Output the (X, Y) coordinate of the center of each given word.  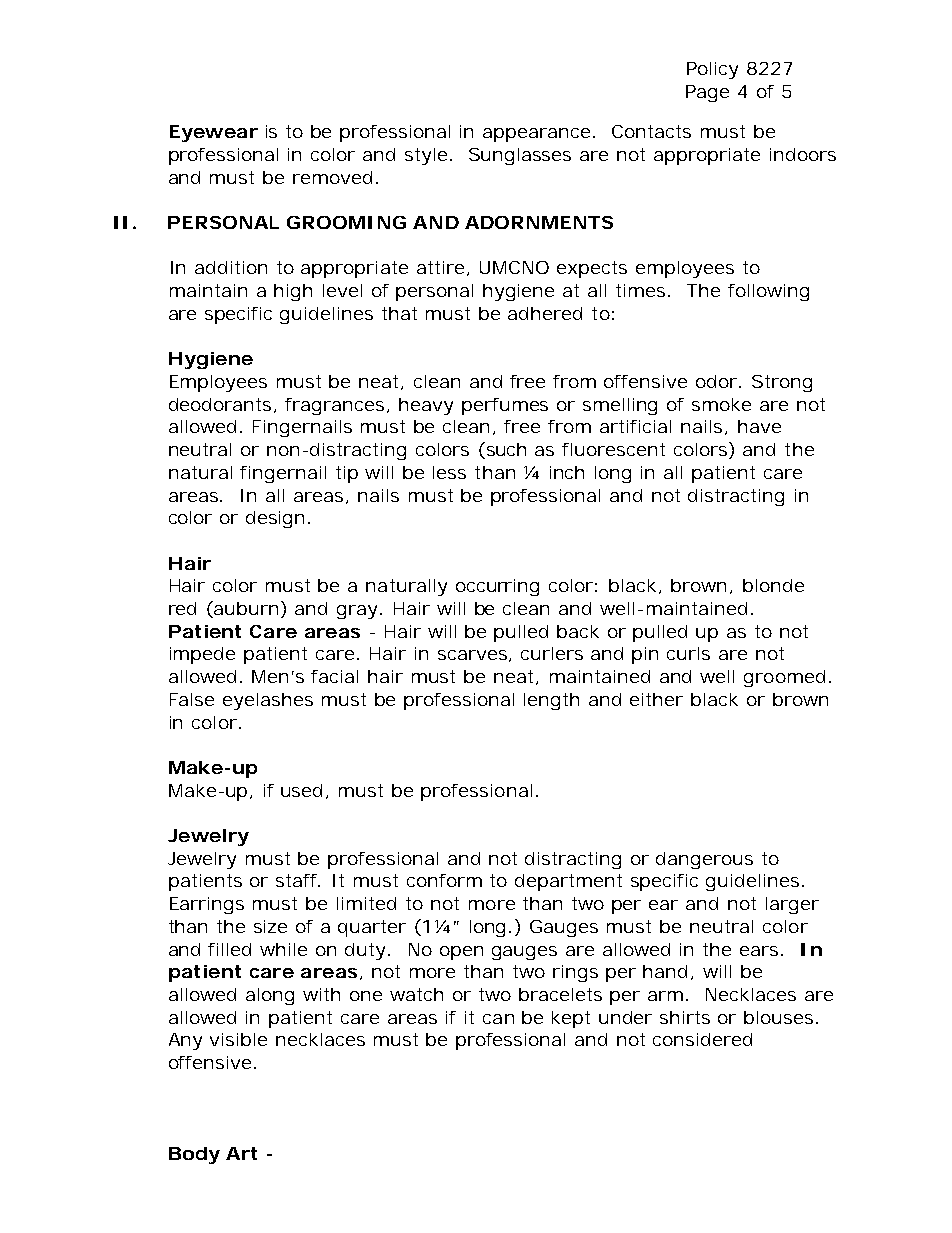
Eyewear (214, 133)
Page (707, 93)
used (301, 790)
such (505, 450)
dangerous (704, 860)
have (759, 426)
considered (702, 1039)
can (498, 1019)
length (551, 701)
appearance (536, 135)
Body (194, 1155)
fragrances (336, 406)
